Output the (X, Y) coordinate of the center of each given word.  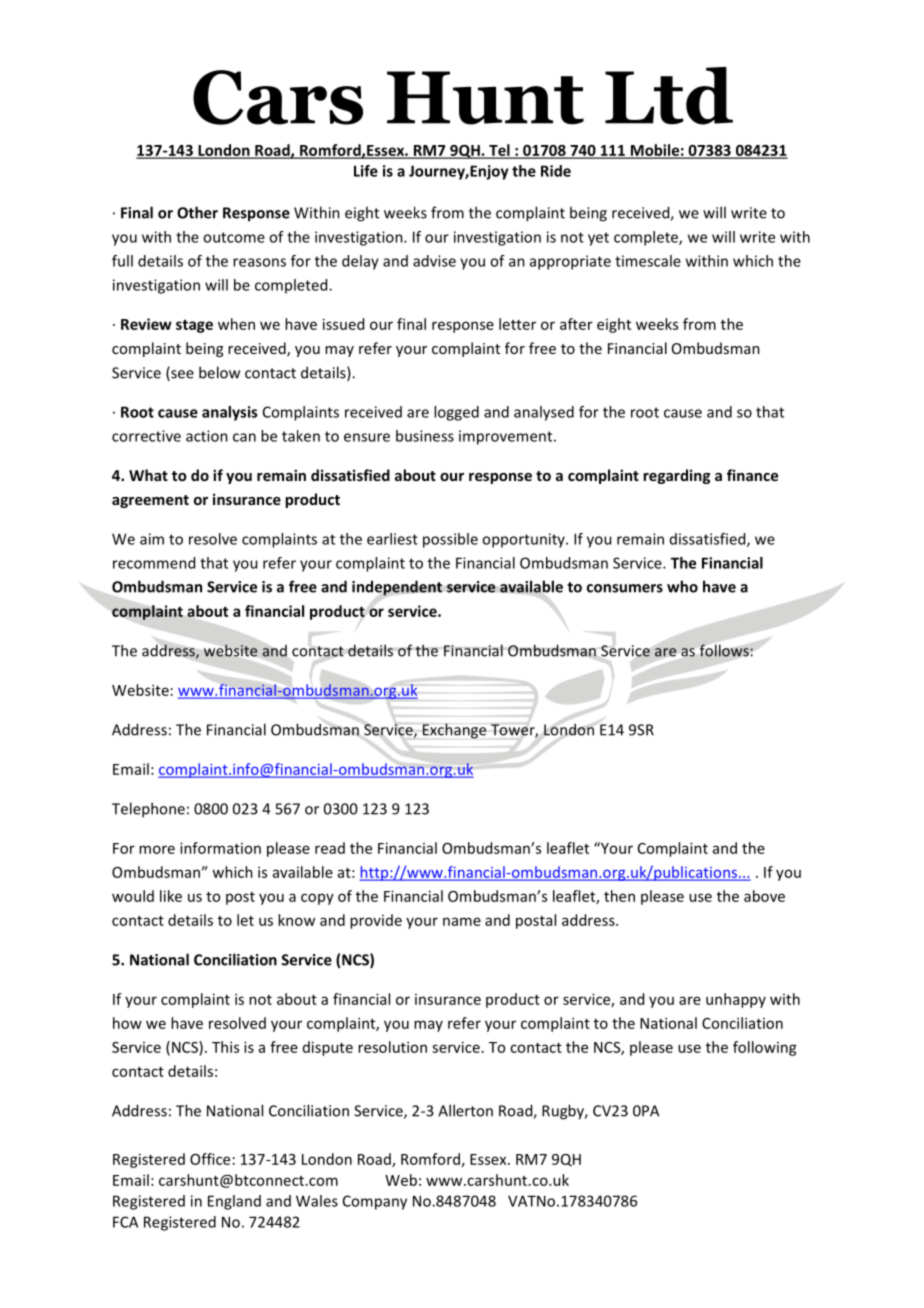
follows (724, 650)
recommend (154, 563)
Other (197, 212)
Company (375, 1202)
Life (366, 171)
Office (210, 1159)
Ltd (669, 96)
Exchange (454, 731)
